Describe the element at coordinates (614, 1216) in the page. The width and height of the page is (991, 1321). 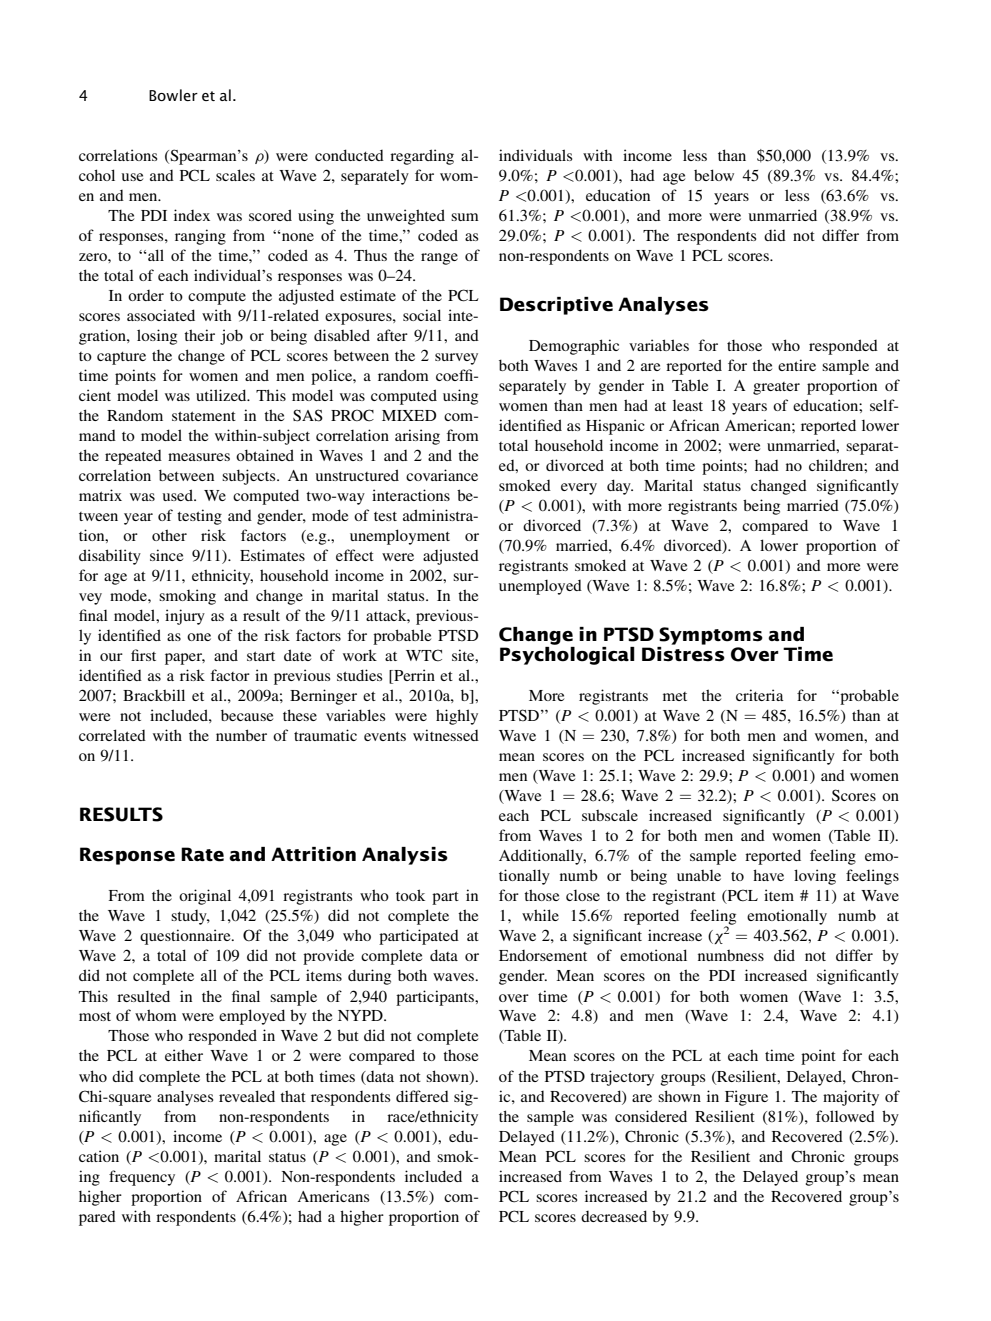
I see `decreased` at that location.
